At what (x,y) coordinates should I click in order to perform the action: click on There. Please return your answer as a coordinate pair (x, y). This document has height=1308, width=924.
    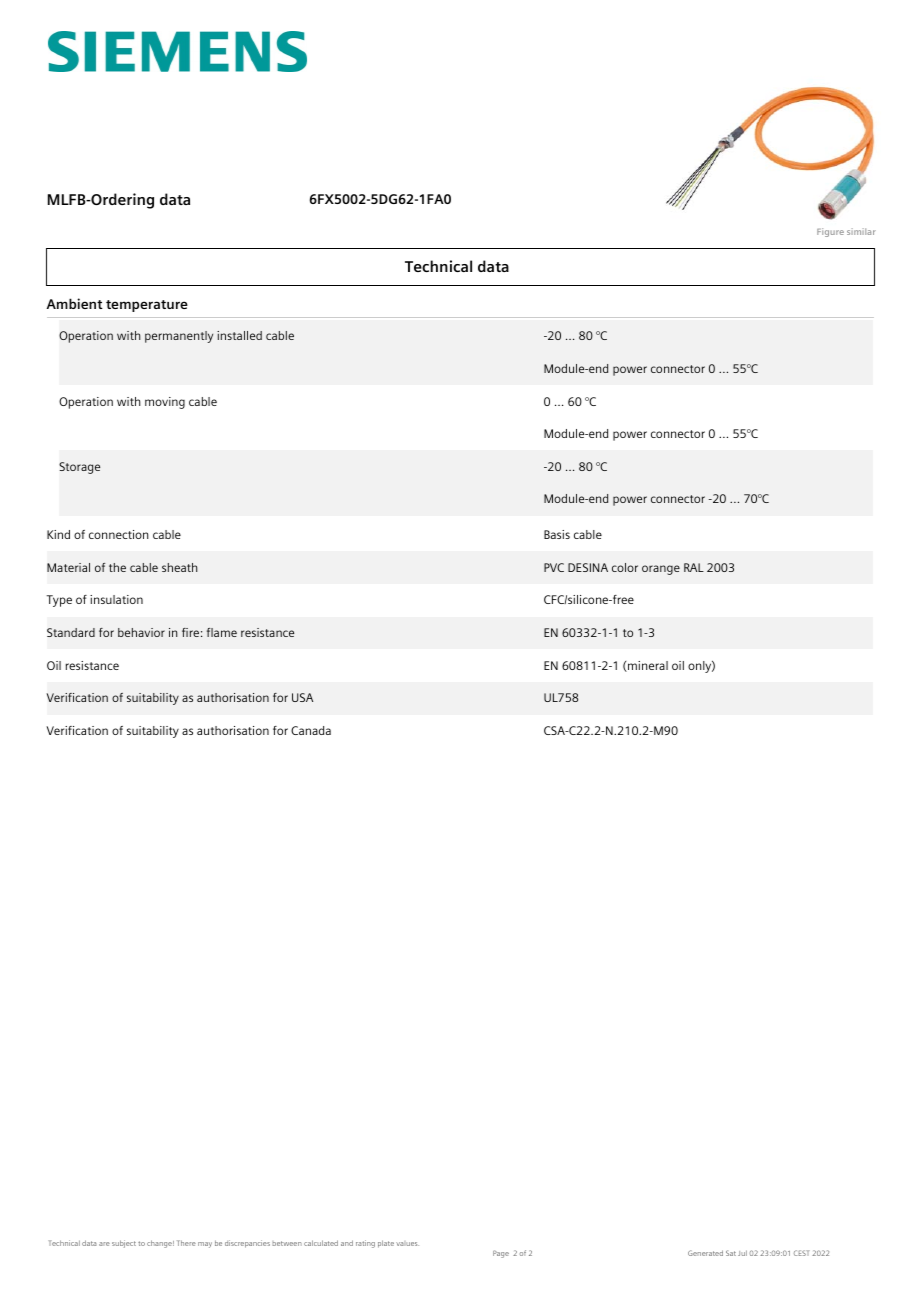
    Looking at the image, I should click on (186, 1243).
